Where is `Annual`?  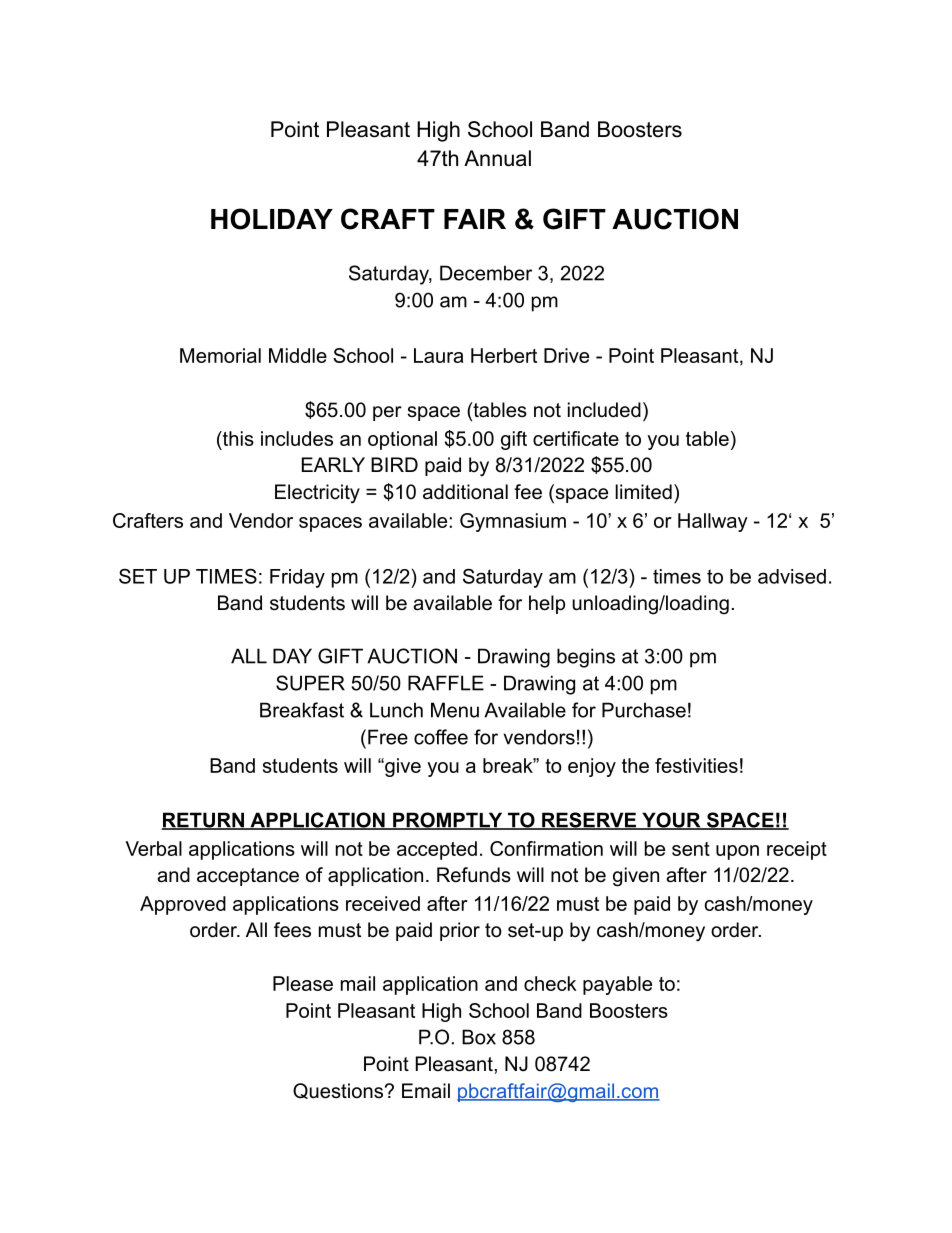
Annual is located at coordinates (497, 158).
